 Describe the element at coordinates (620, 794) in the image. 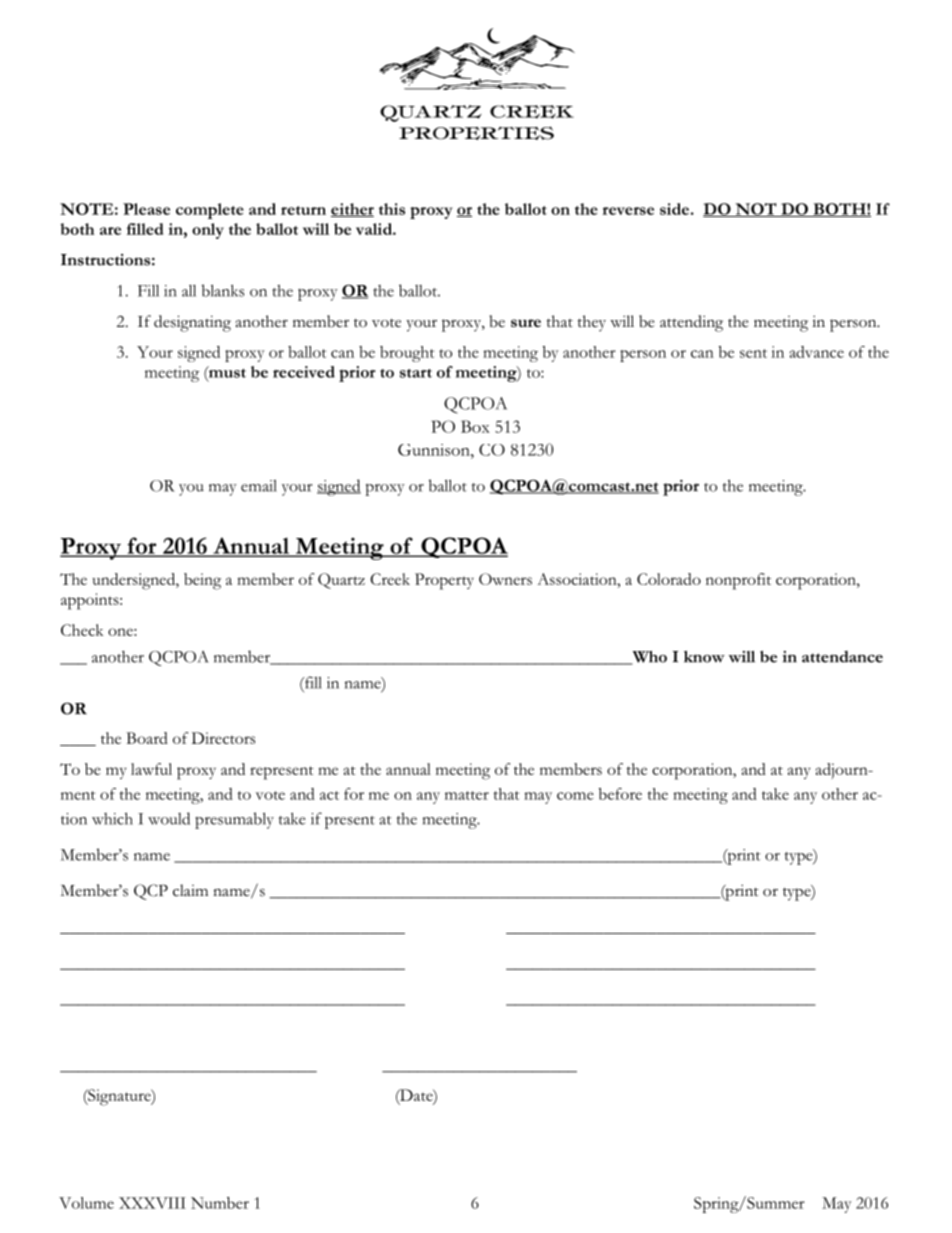

I see `before` at that location.
